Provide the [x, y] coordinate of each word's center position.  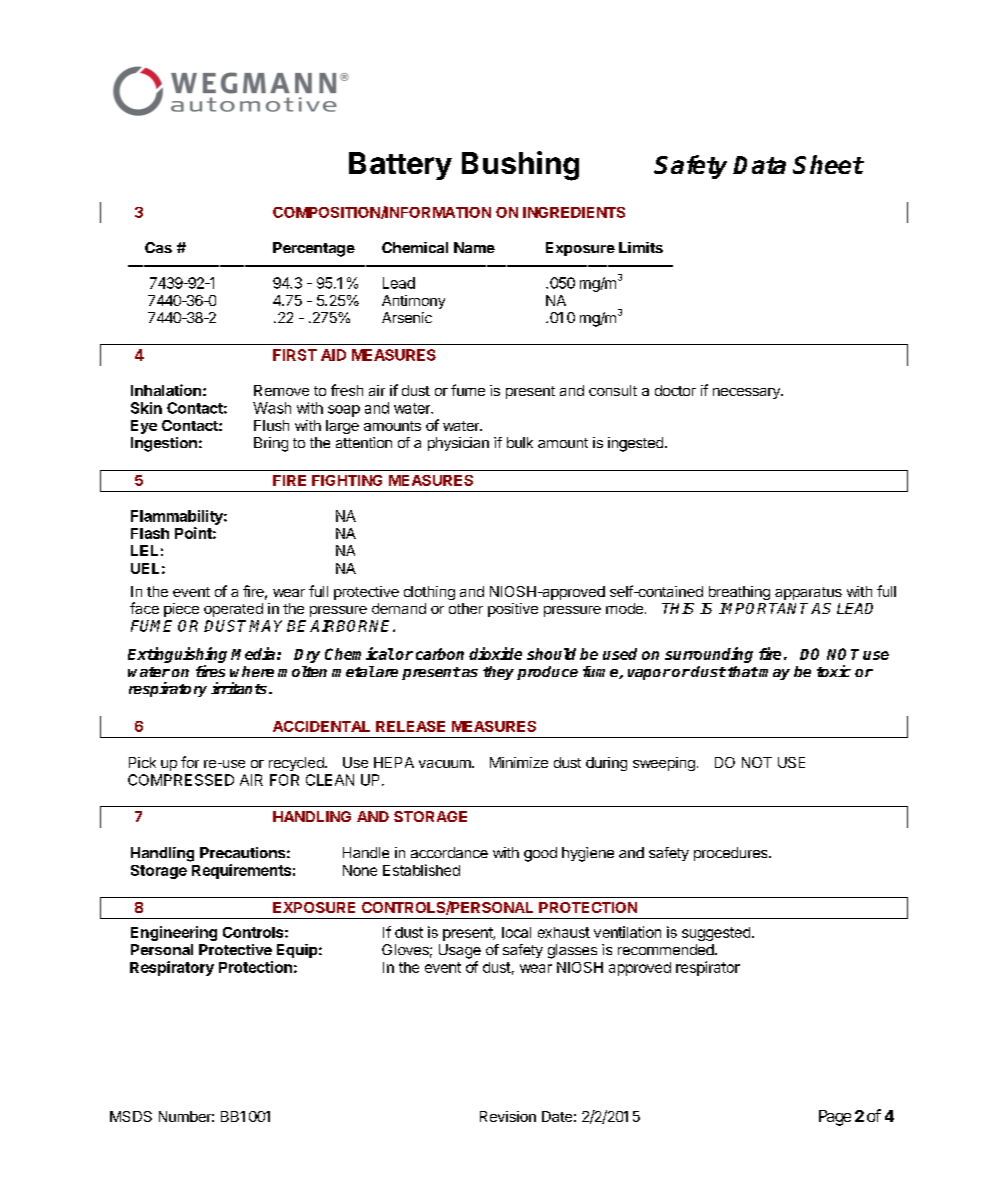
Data [759, 165]
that [743, 671]
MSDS [131, 1116]
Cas [158, 247]
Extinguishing [177, 656]
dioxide [495, 653]
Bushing [520, 166]
